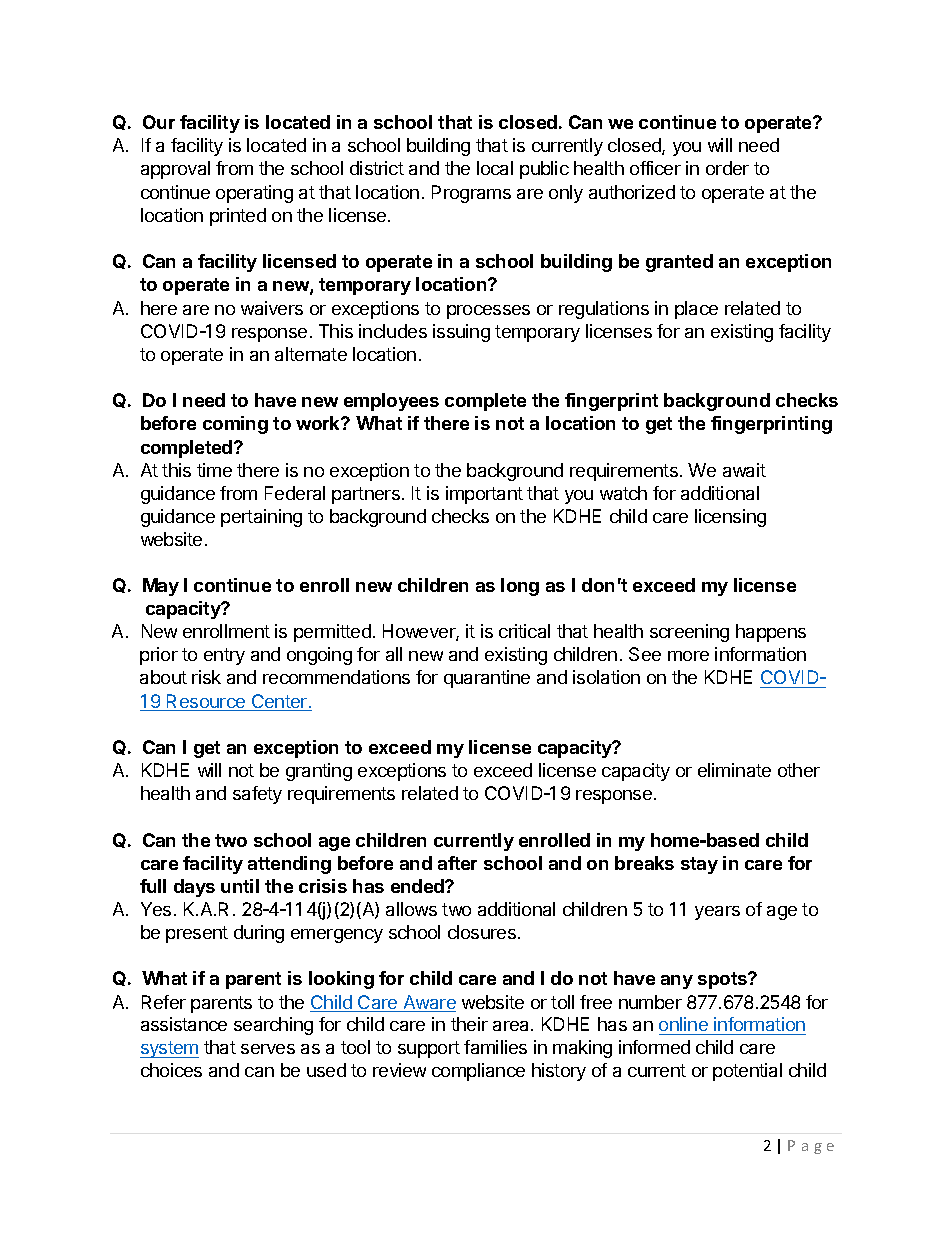  Describe the element at coordinates (254, 194) in the document. I see `operating` at that location.
